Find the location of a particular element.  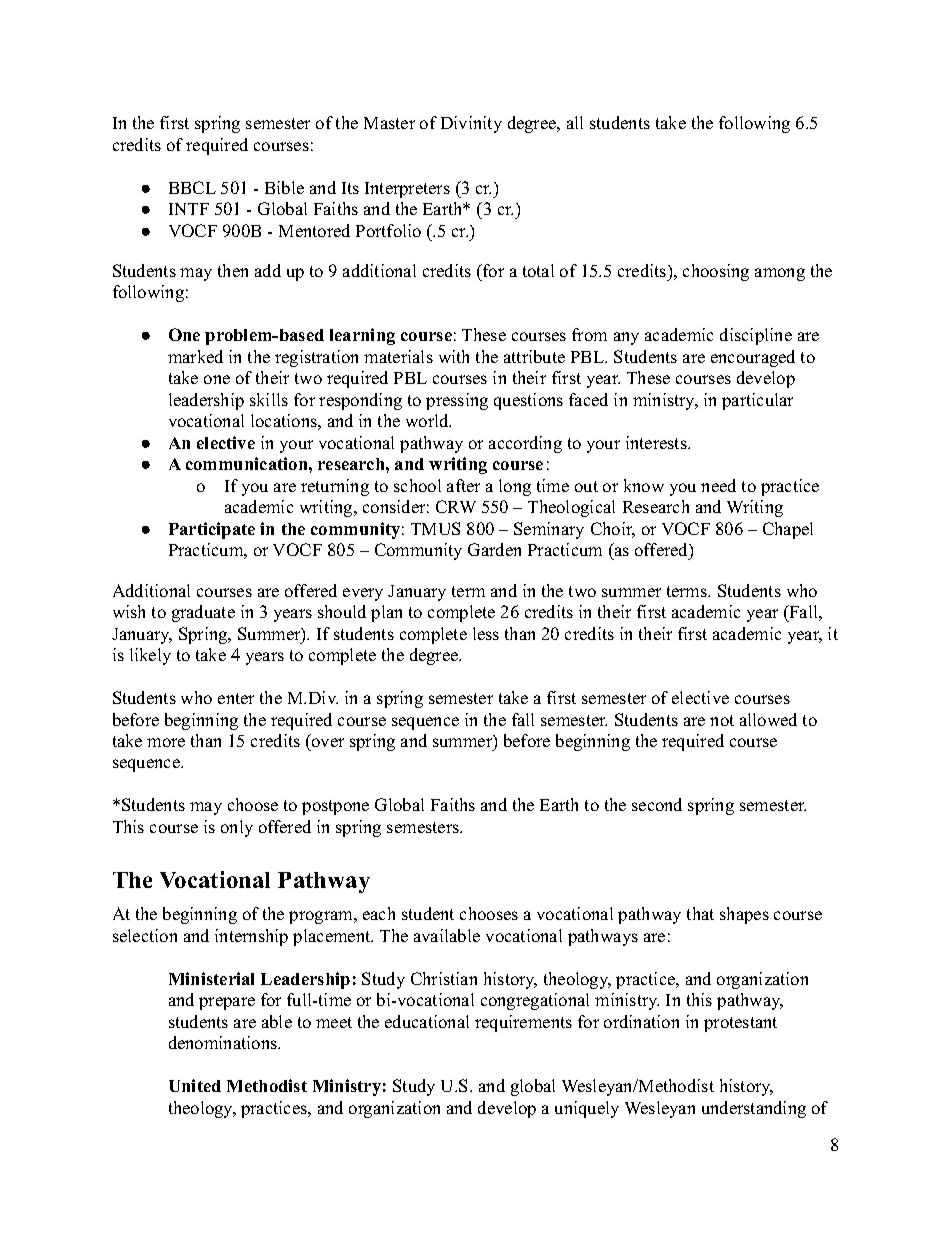

less is located at coordinates (486, 633).
